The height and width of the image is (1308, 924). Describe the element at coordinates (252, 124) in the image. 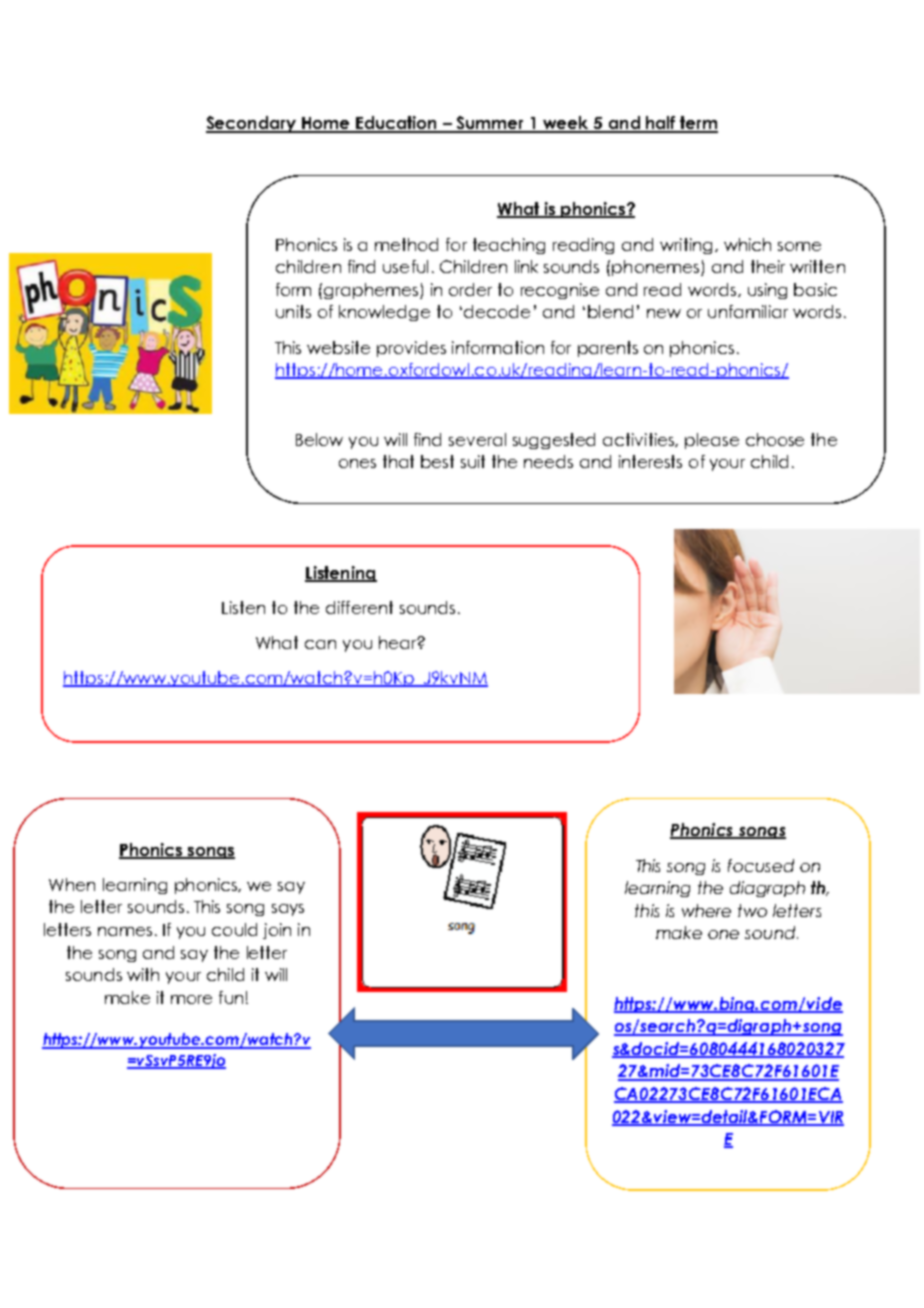

I see `Secondary` at that location.
